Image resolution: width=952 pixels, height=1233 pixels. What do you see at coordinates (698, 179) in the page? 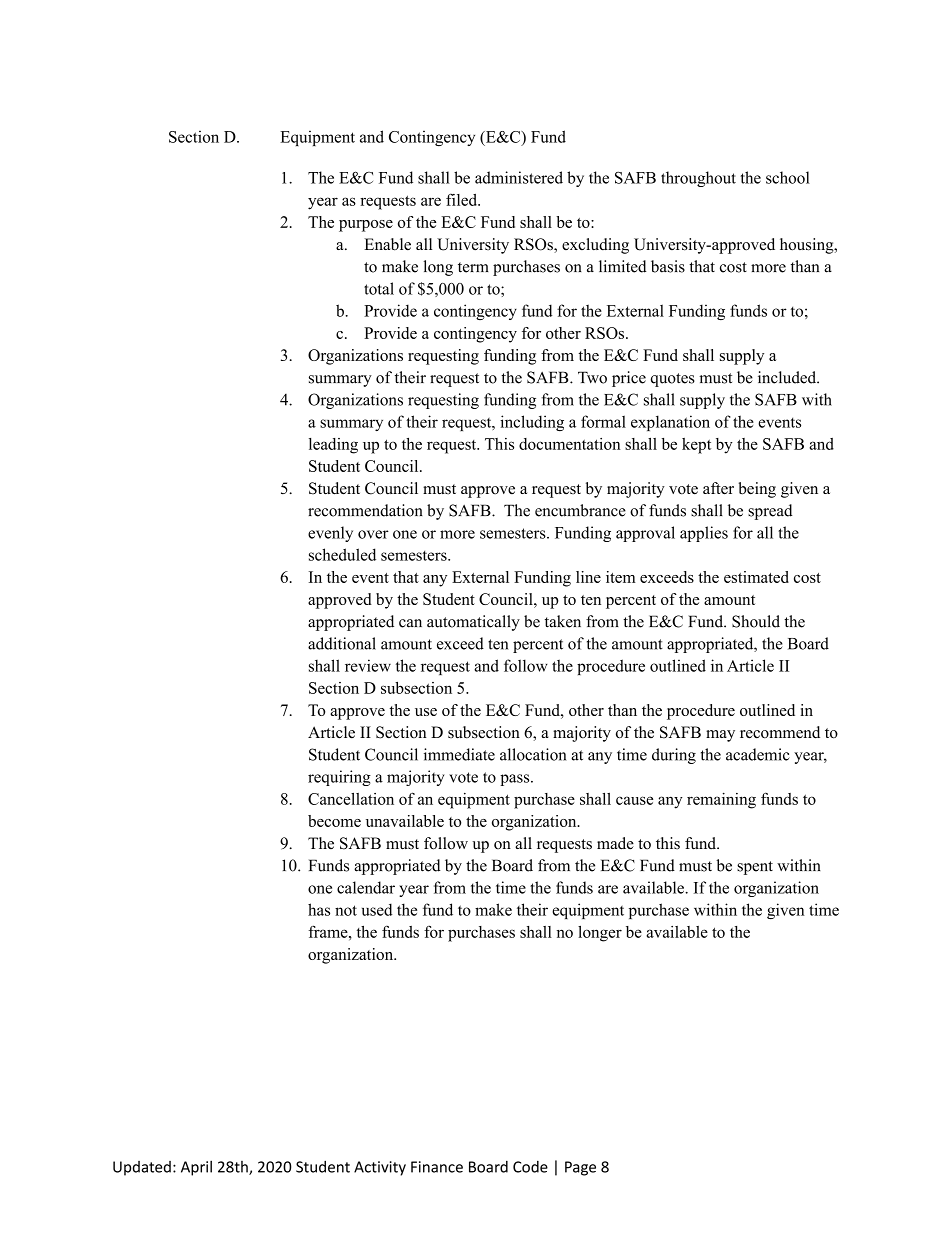
I see `throughout` at bounding box center [698, 179].
